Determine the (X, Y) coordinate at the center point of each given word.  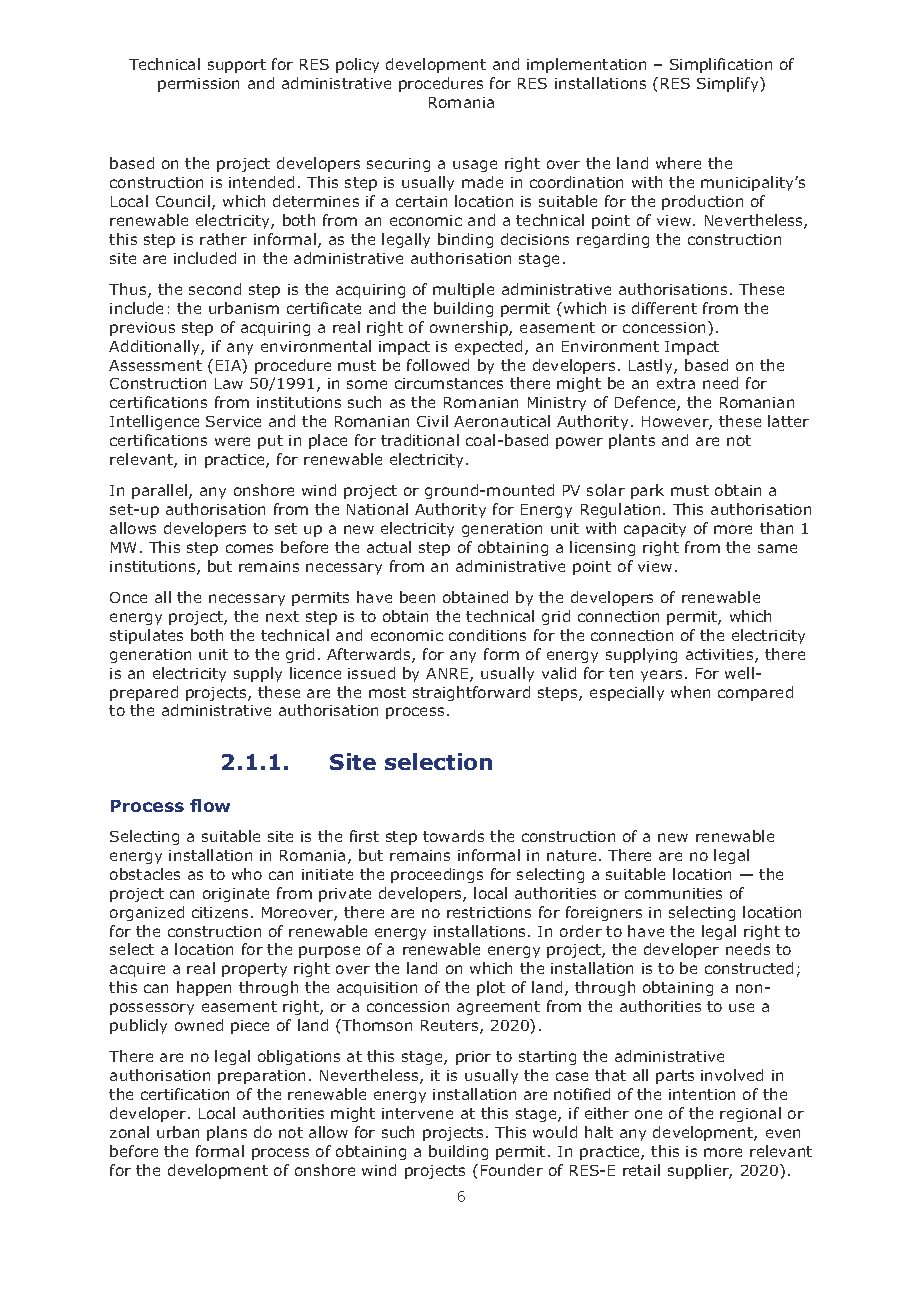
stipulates (146, 636)
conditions (487, 635)
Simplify (729, 84)
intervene (417, 1113)
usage (475, 166)
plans (227, 1133)
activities (721, 656)
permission (198, 85)
